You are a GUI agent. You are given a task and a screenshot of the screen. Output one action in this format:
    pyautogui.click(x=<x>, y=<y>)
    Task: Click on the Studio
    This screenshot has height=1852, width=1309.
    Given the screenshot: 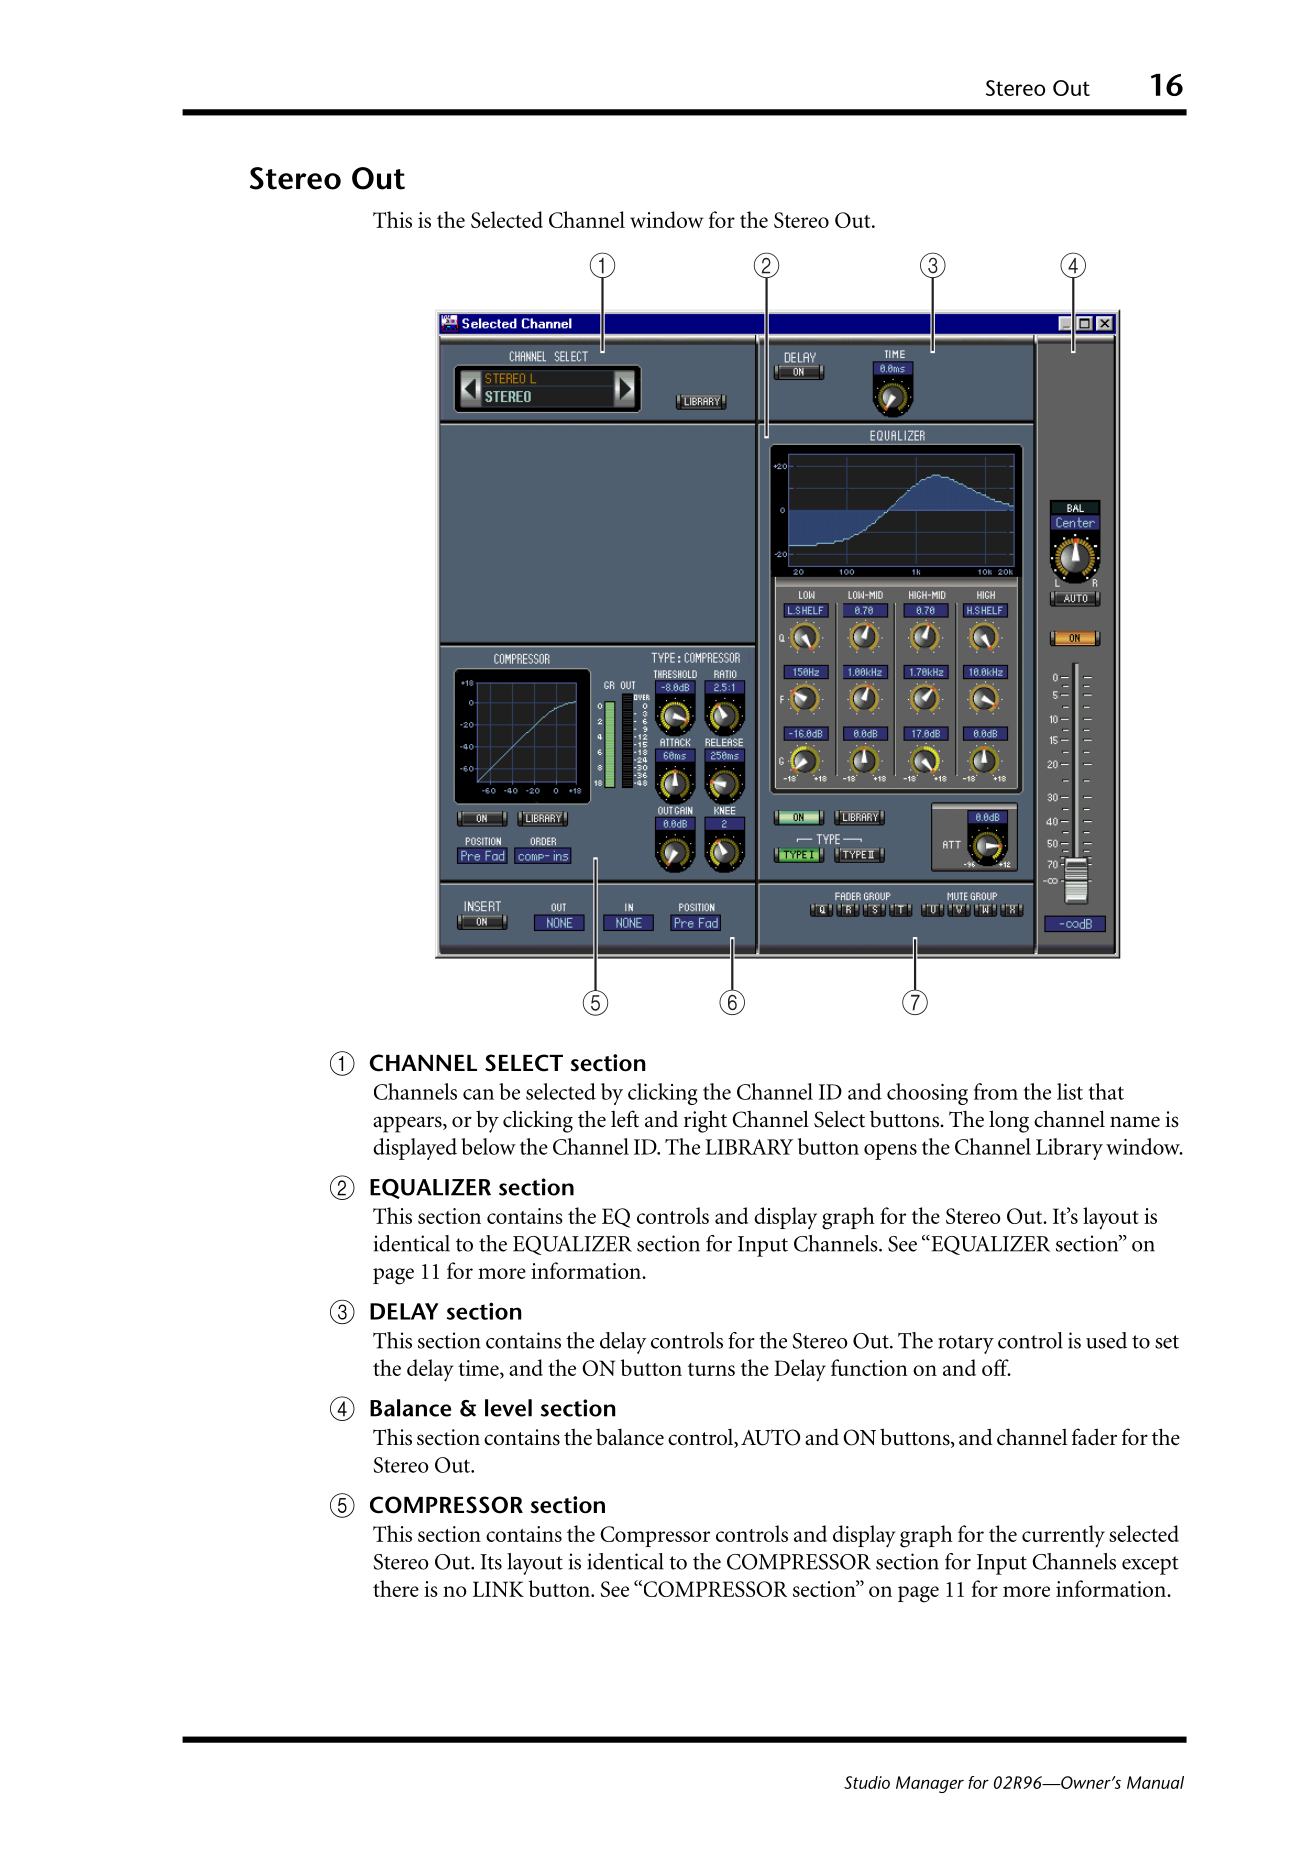 What is the action you would take?
    pyautogui.click(x=867, y=1782)
